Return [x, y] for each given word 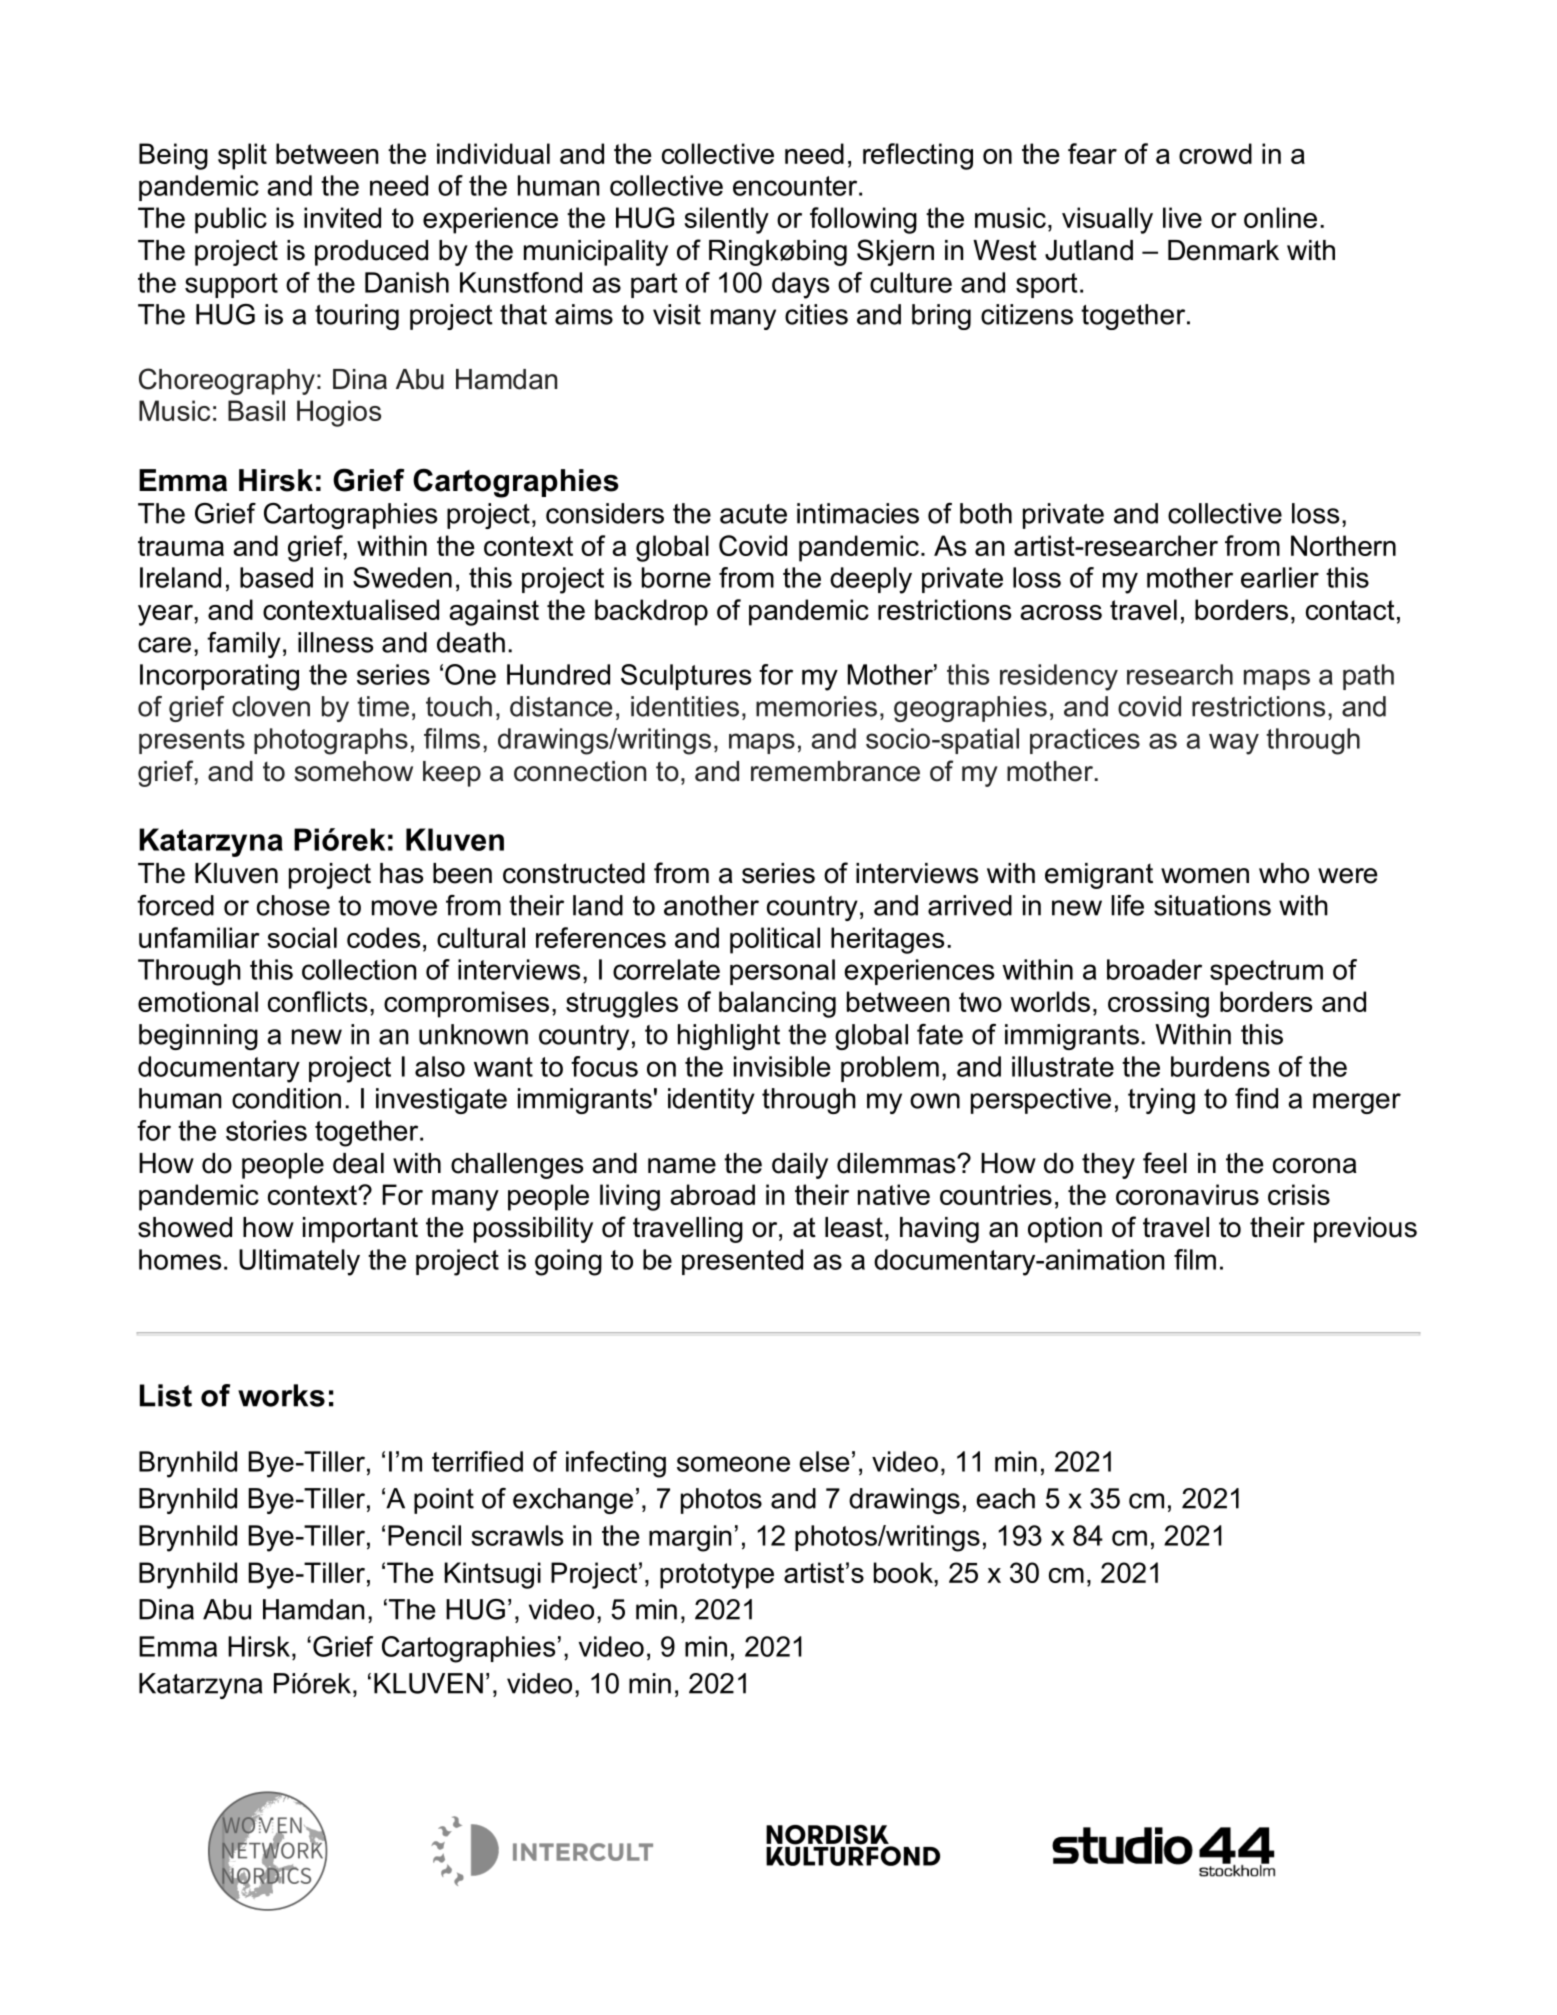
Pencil [424, 1535]
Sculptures [686, 677]
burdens [1220, 1066]
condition [286, 1098]
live [1182, 217]
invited [342, 217]
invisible [782, 1066]
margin [690, 1538]
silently [726, 220]
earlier [1280, 577]
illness [335, 642]
